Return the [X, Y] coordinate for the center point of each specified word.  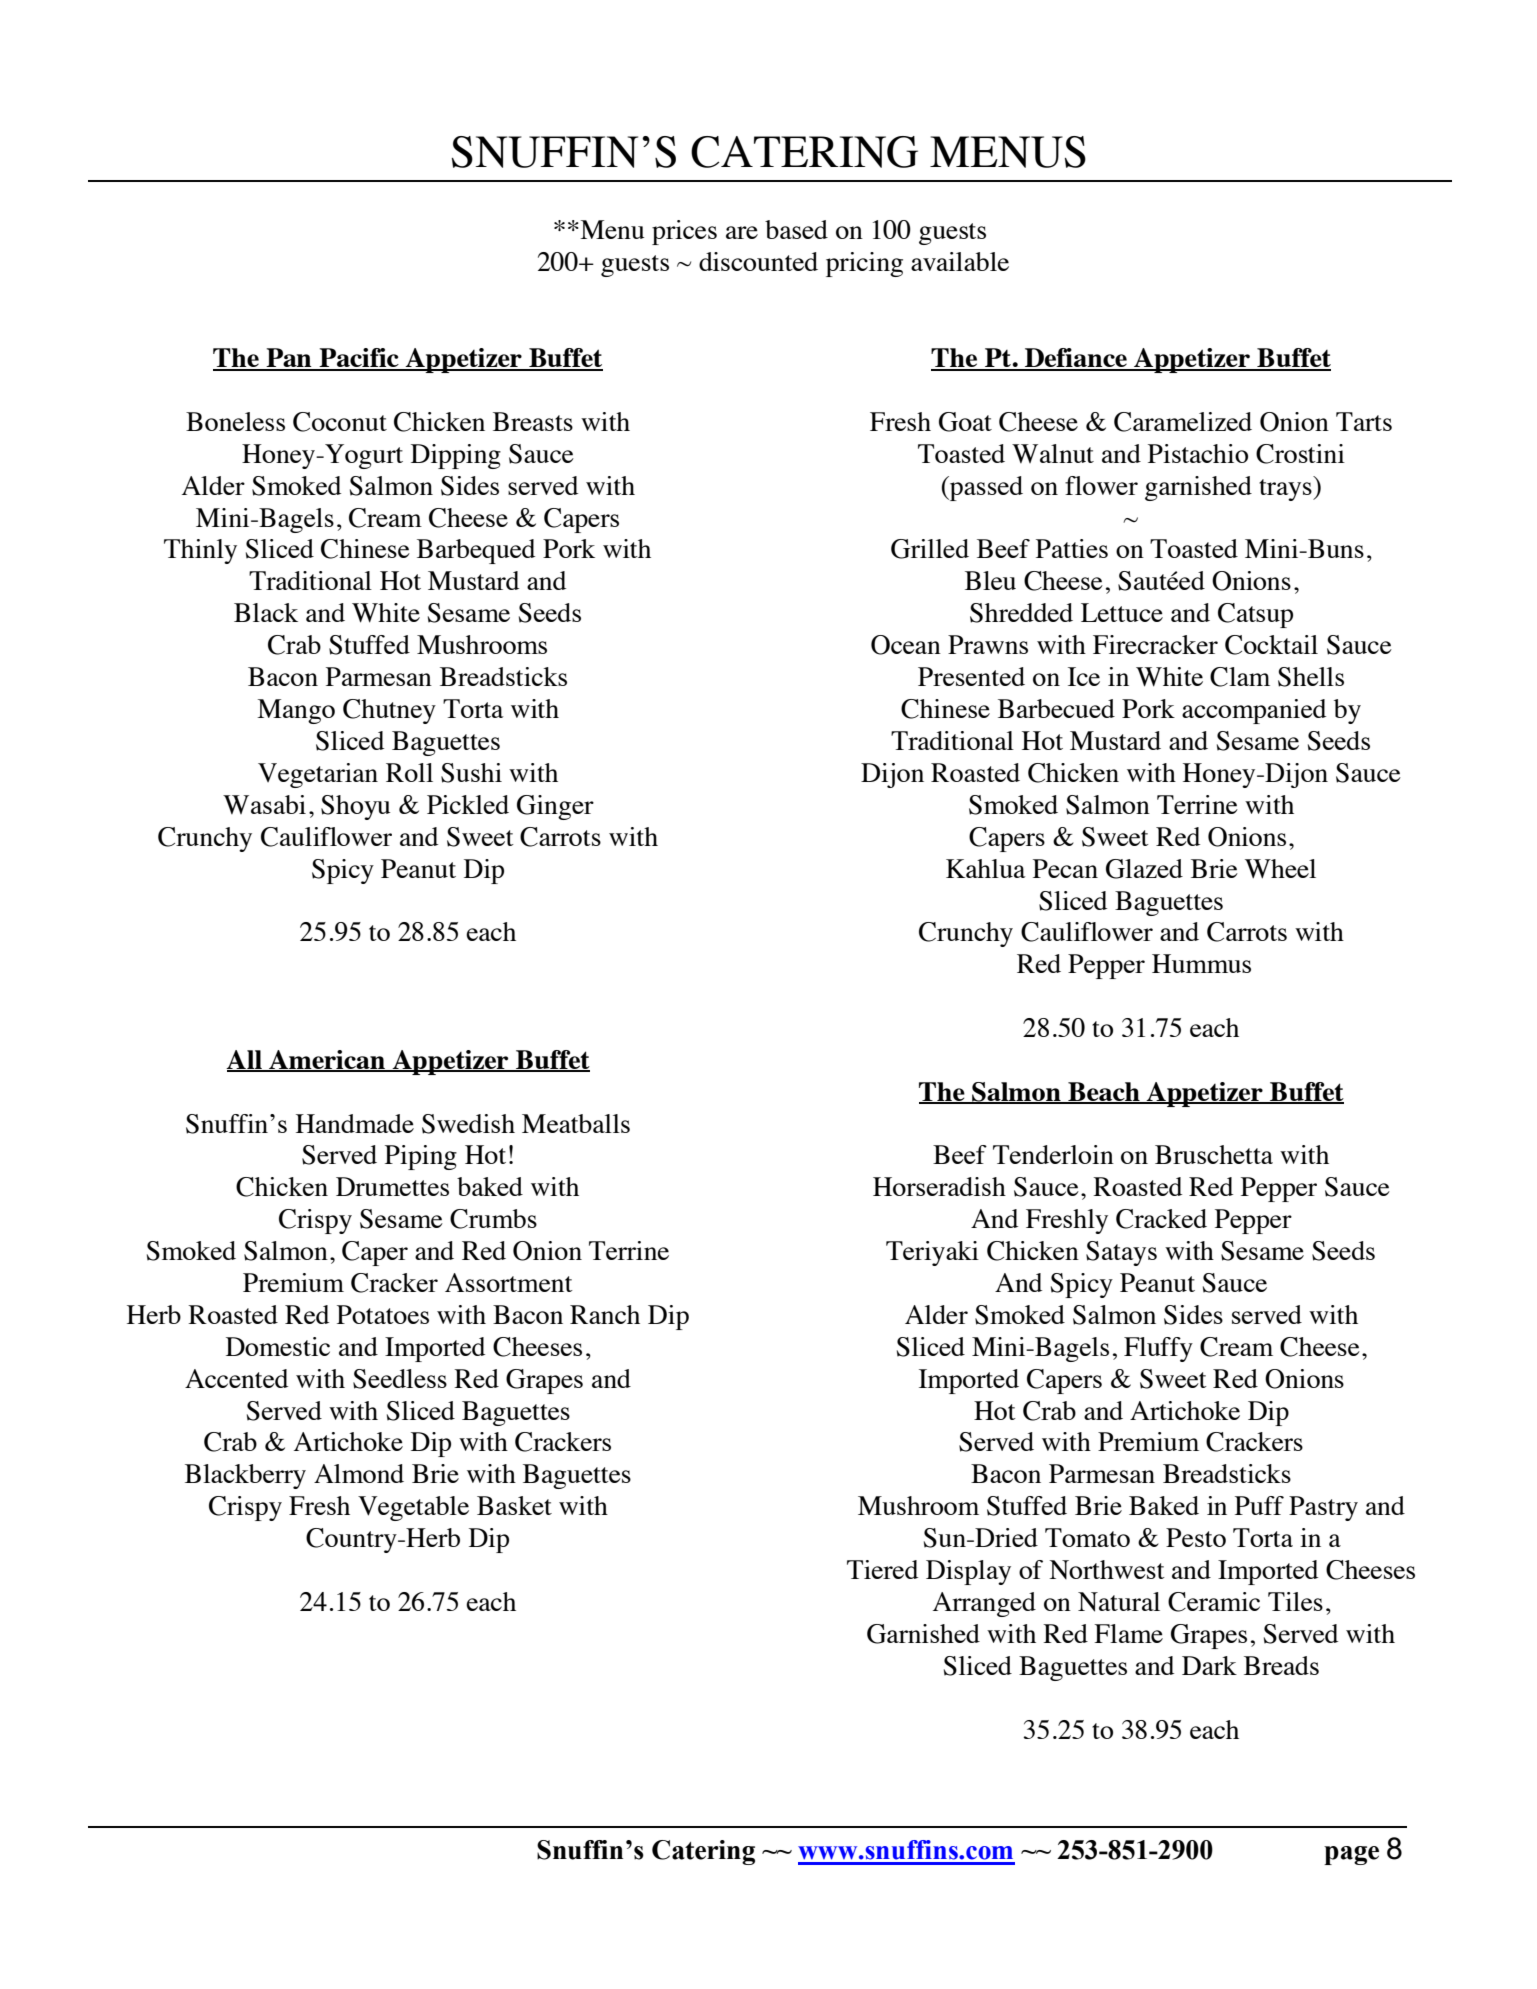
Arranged [984, 1604]
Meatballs [576, 1123]
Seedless [400, 1379]
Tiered [882, 1569]
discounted [758, 261]
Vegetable [413, 1508]
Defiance [1076, 359]
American [327, 1060]
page [1351, 1855]
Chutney [389, 711]
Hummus [1201, 963]
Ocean [906, 645]
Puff [1259, 1505]
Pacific [359, 359]
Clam [1240, 677]
